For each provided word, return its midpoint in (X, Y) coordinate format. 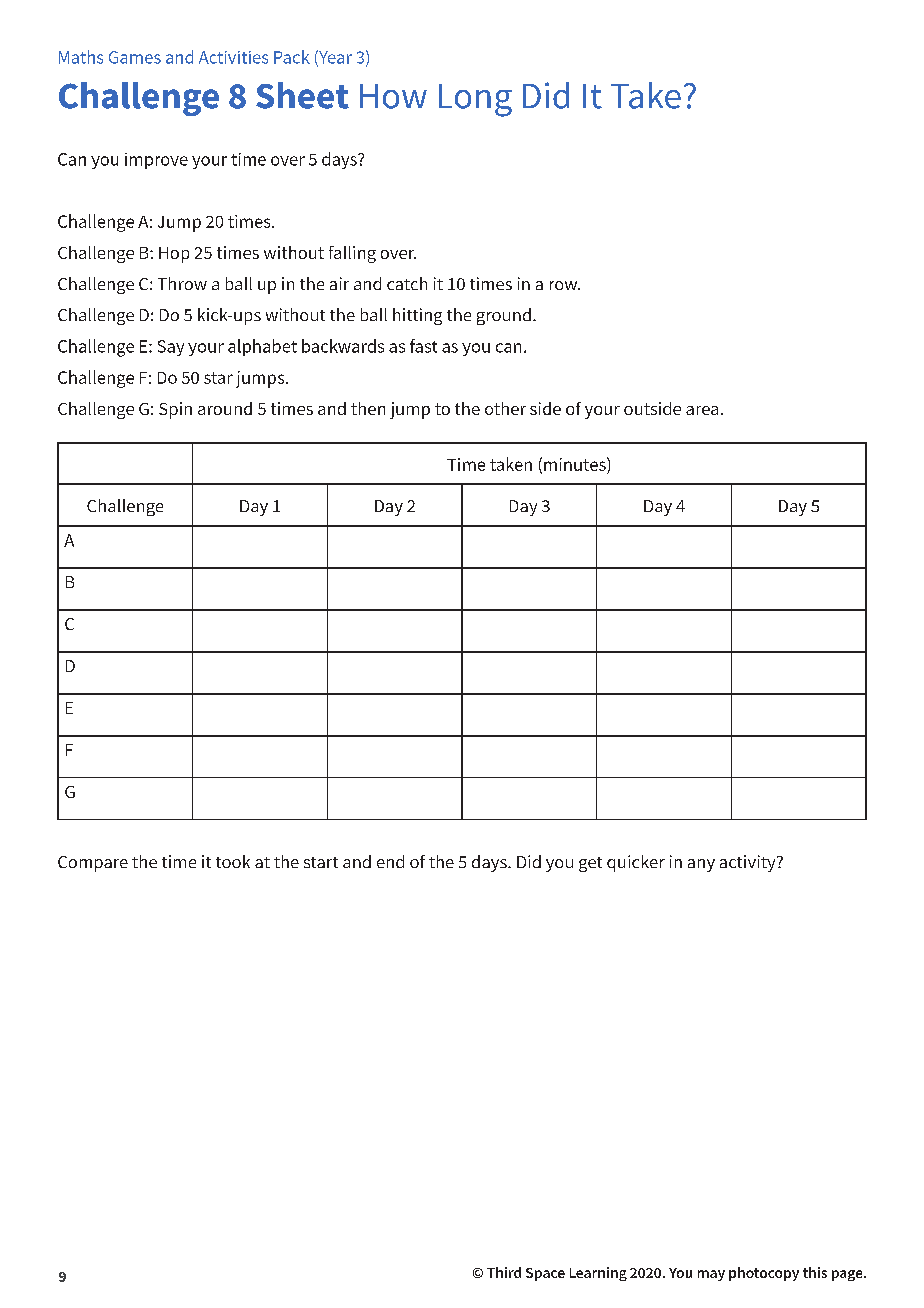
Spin (175, 410)
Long (475, 100)
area (702, 410)
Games (135, 57)
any (701, 865)
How (393, 96)
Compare (93, 864)
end (390, 861)
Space (545, 1274)
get (590, 864)
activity (749, 863)
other (505, 408)
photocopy (764, 1274)
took (233, 861)
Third (504, 1272)
